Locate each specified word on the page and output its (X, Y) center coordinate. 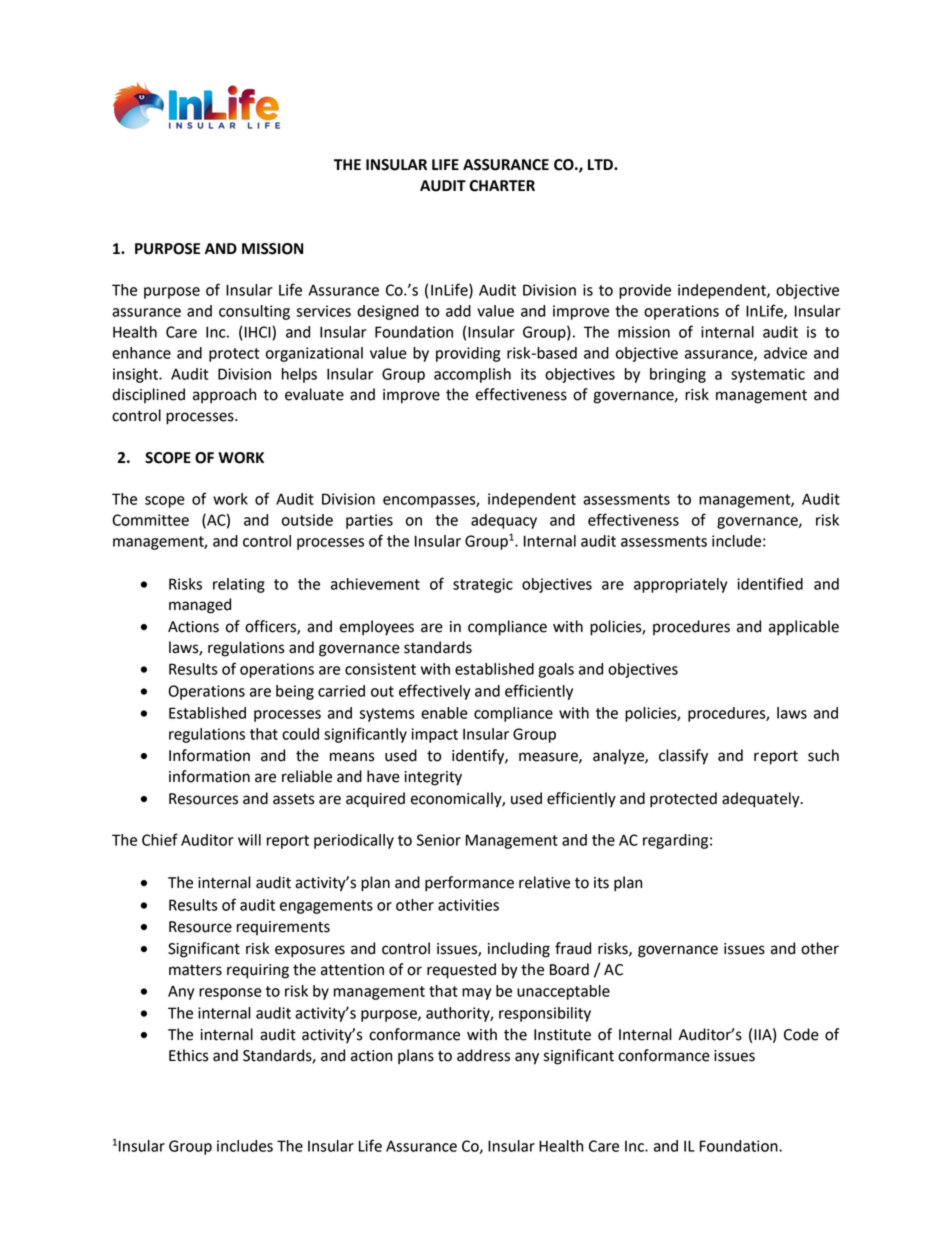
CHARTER (502, 186)
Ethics (189, 1055)
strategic (483, 585)
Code (801, 1034)
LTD (601, 164)
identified (770, 583)
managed (200, 606)
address (483, 1055)
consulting (254, 312)
